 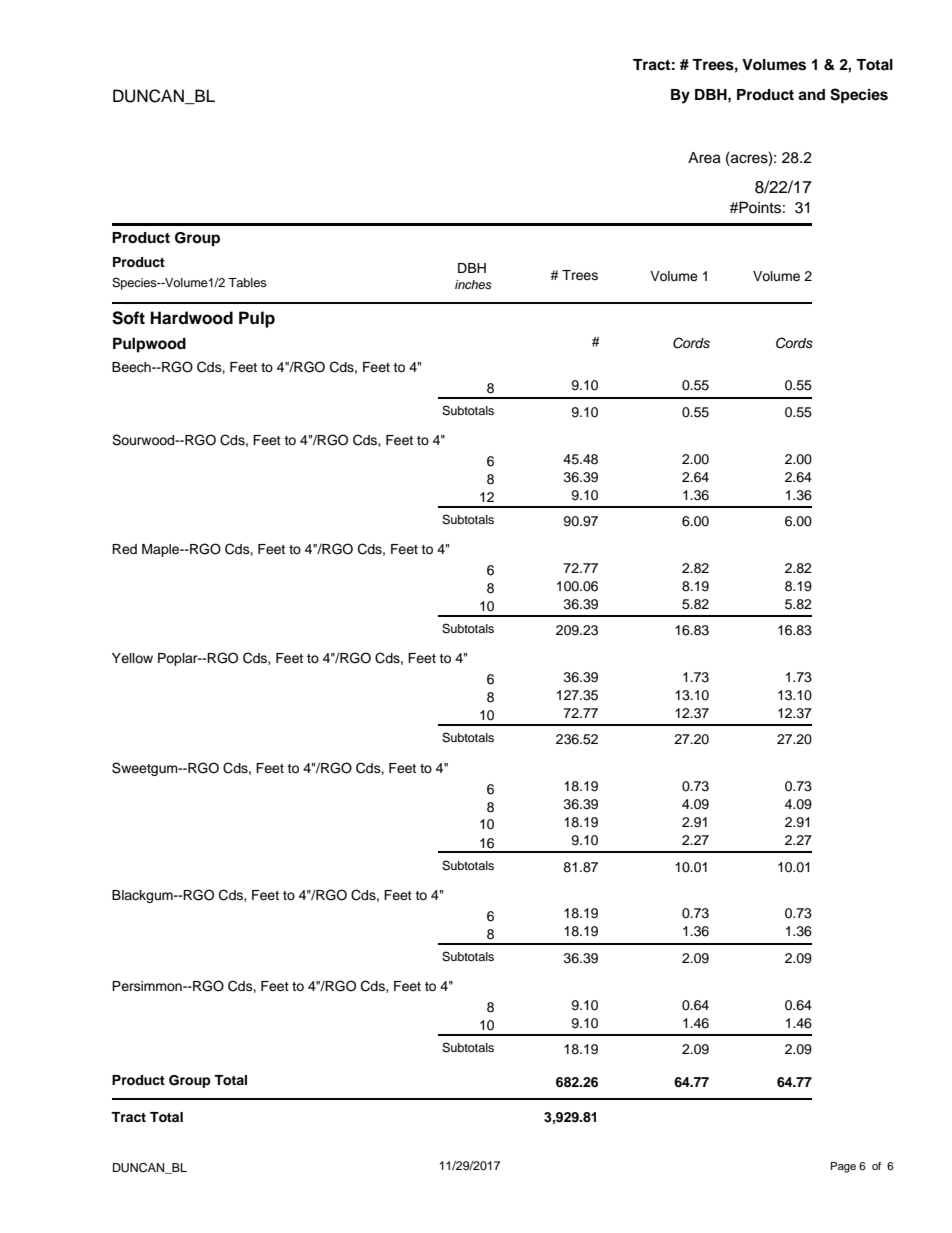 I want to click on and, so click(x=811, y=95).
